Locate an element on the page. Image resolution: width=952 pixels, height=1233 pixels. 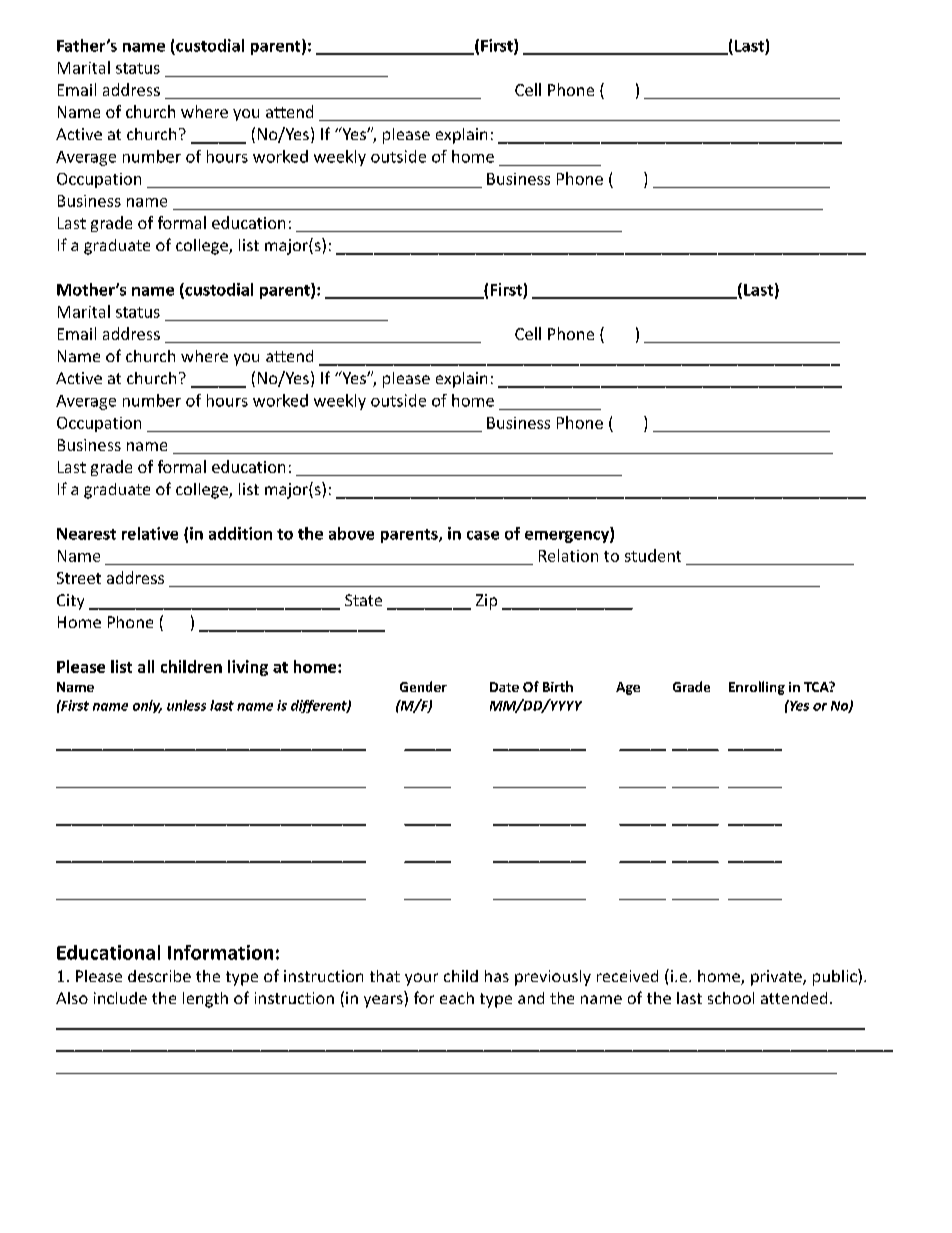
Gender is located at coordinates (423, 686).
